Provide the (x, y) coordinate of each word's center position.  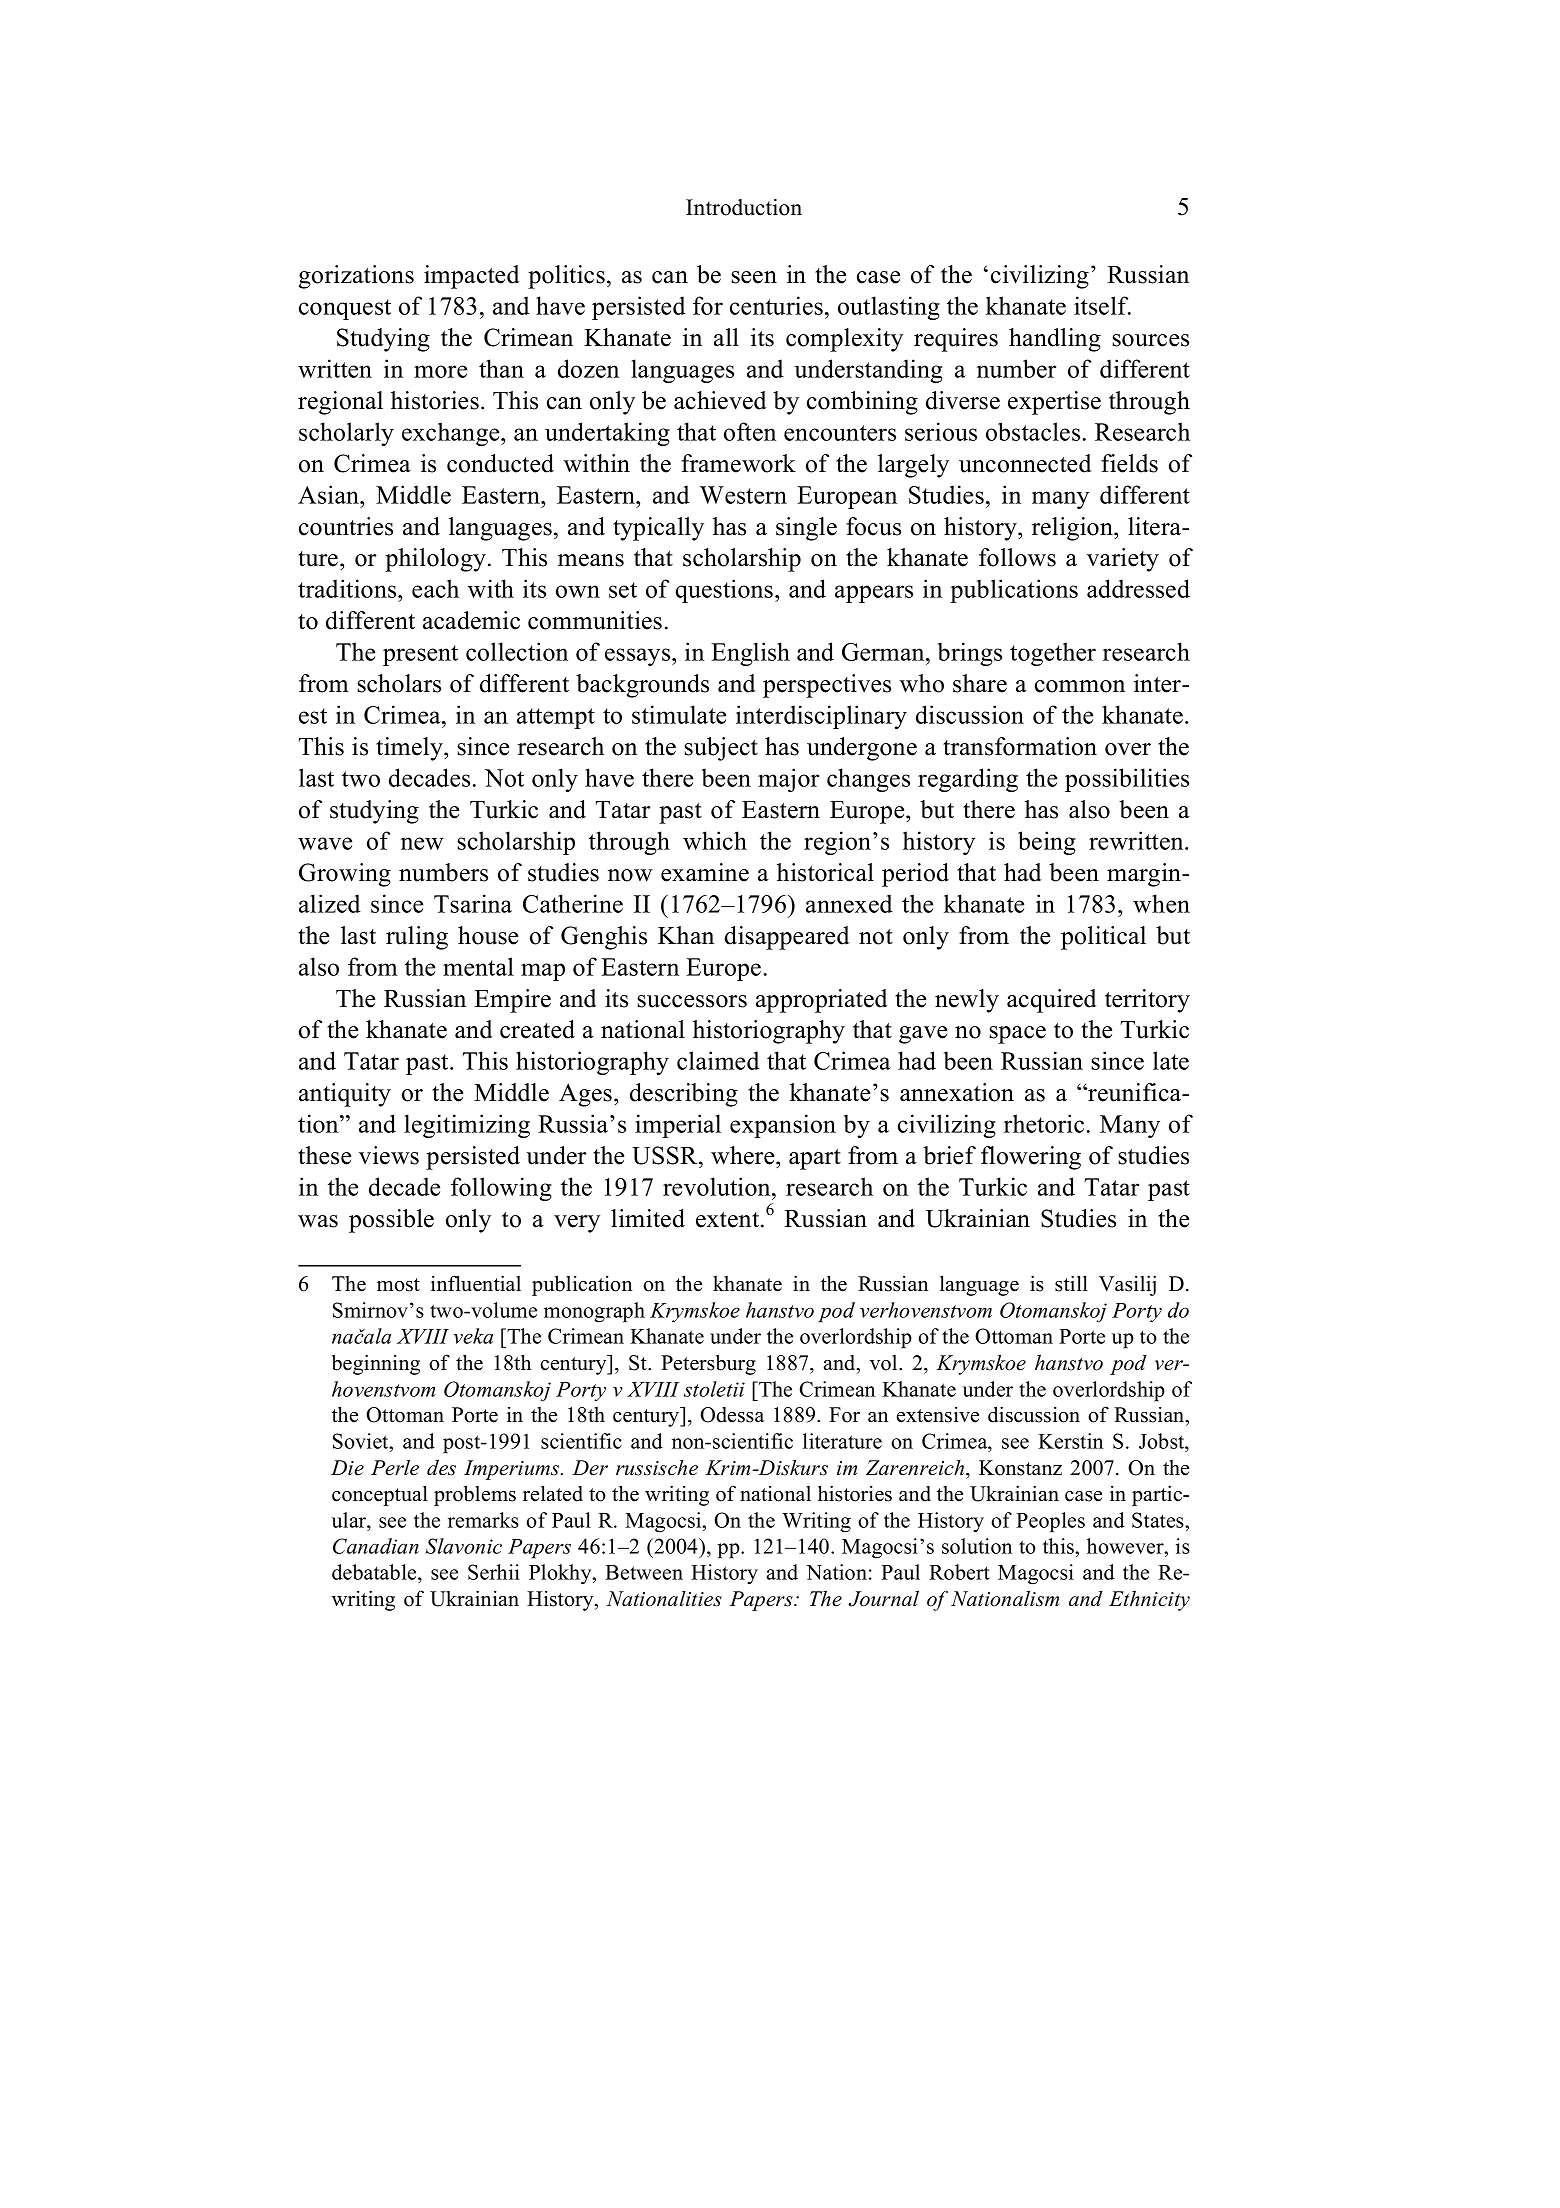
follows (1017, 557)
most (398, 1285)
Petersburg (708, 1364)
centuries (776, 305)
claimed (718, 1060)
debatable (375, 1572)
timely (410, 749)
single (806, 529)
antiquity (345, 1095)
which (715, 840)
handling (1055, 340)
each (435, 588)
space (1017, 1035)
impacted (471, 277)
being (1047, 843)
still (1071, 1283)
